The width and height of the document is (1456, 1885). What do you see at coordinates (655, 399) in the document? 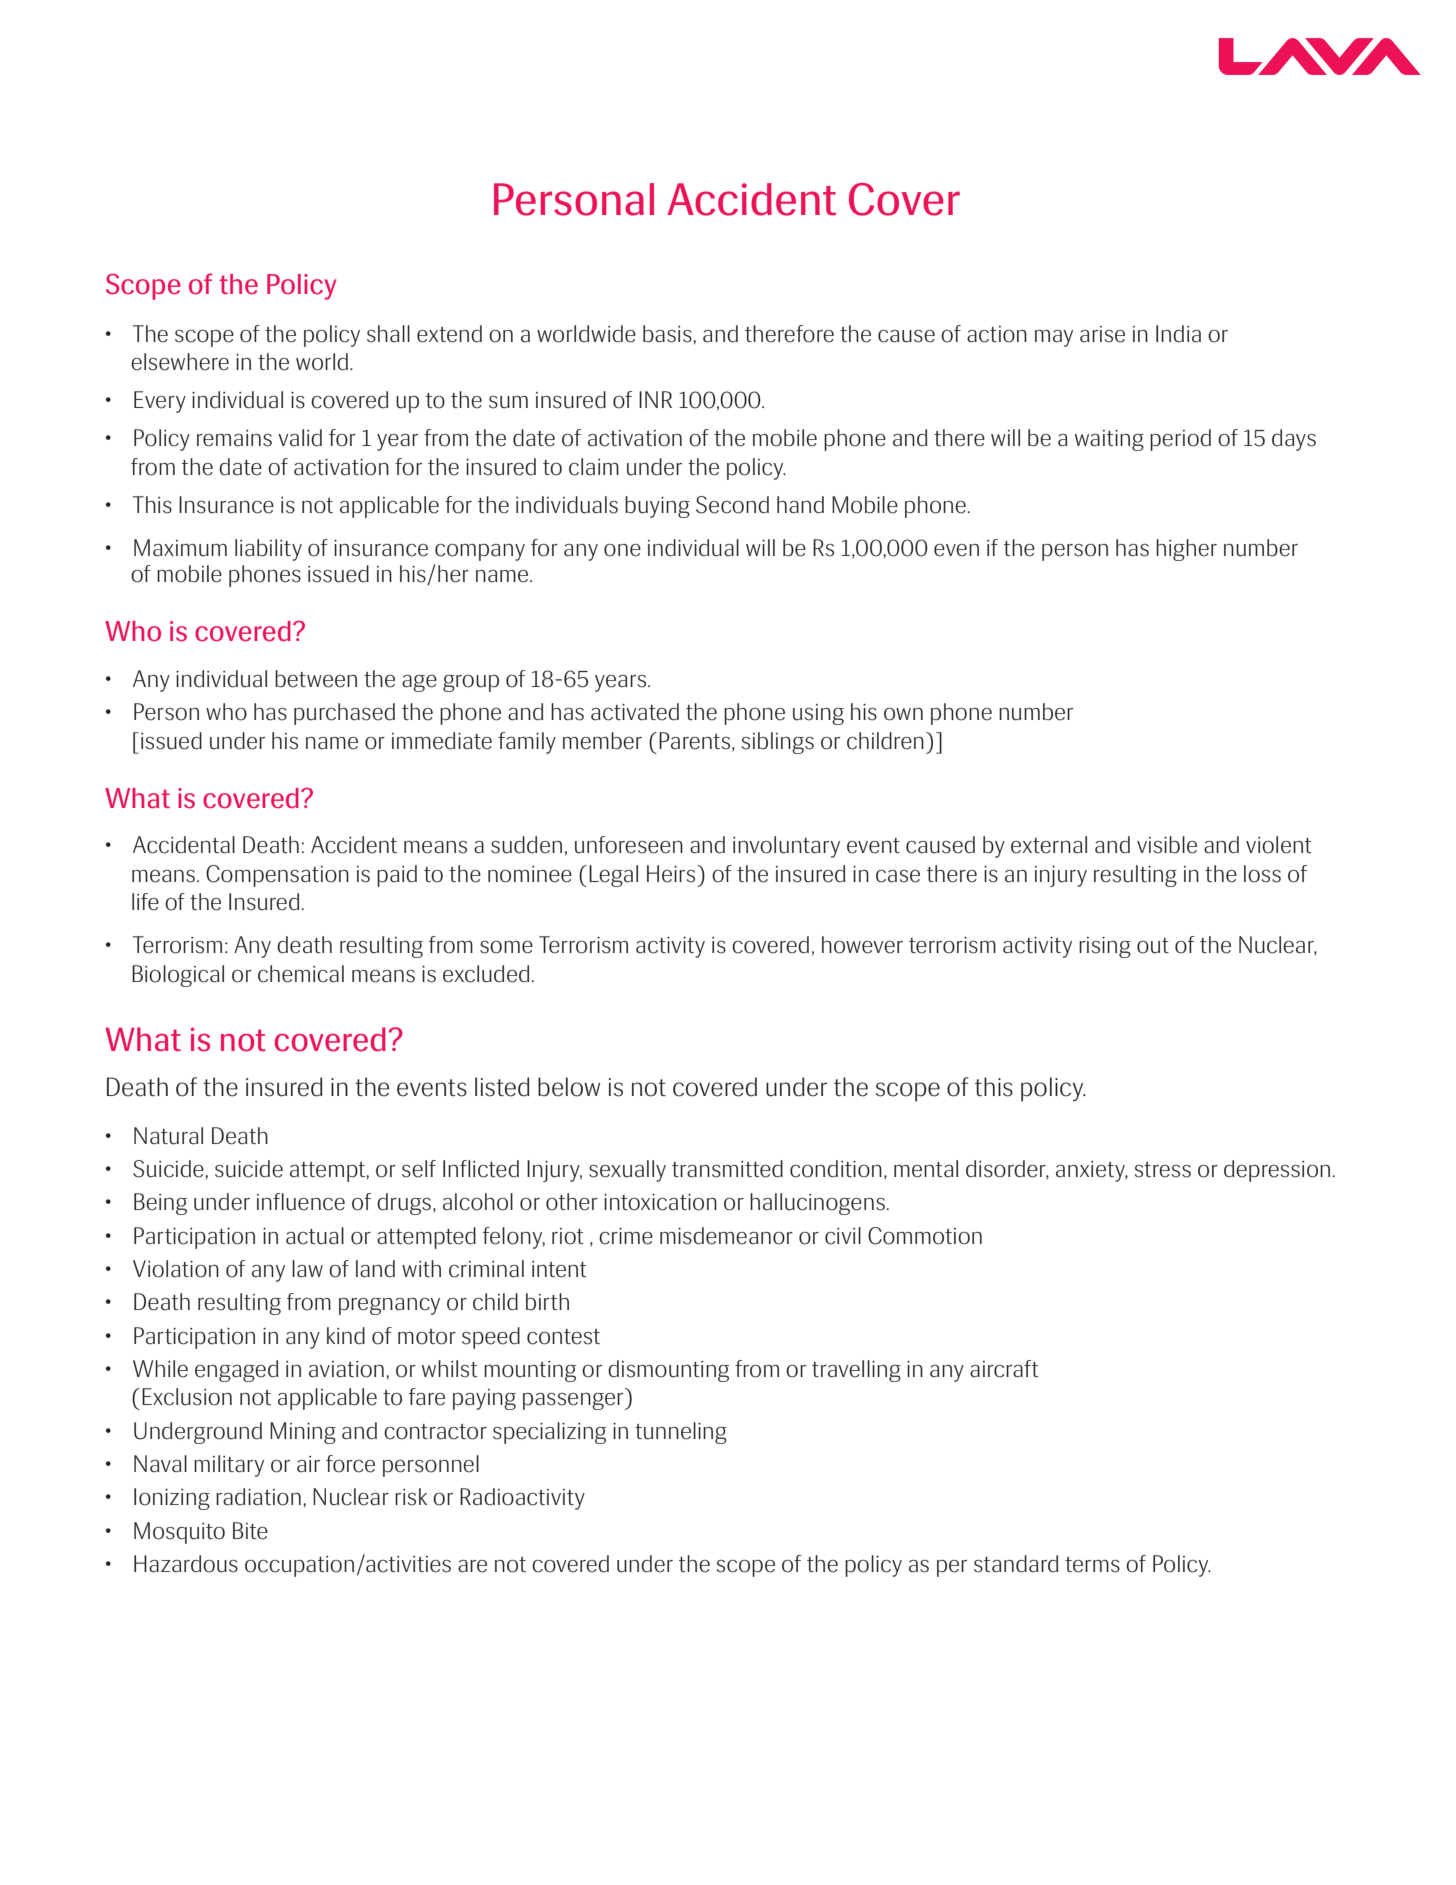
I see `INR` at bounding box center [655, 399].
